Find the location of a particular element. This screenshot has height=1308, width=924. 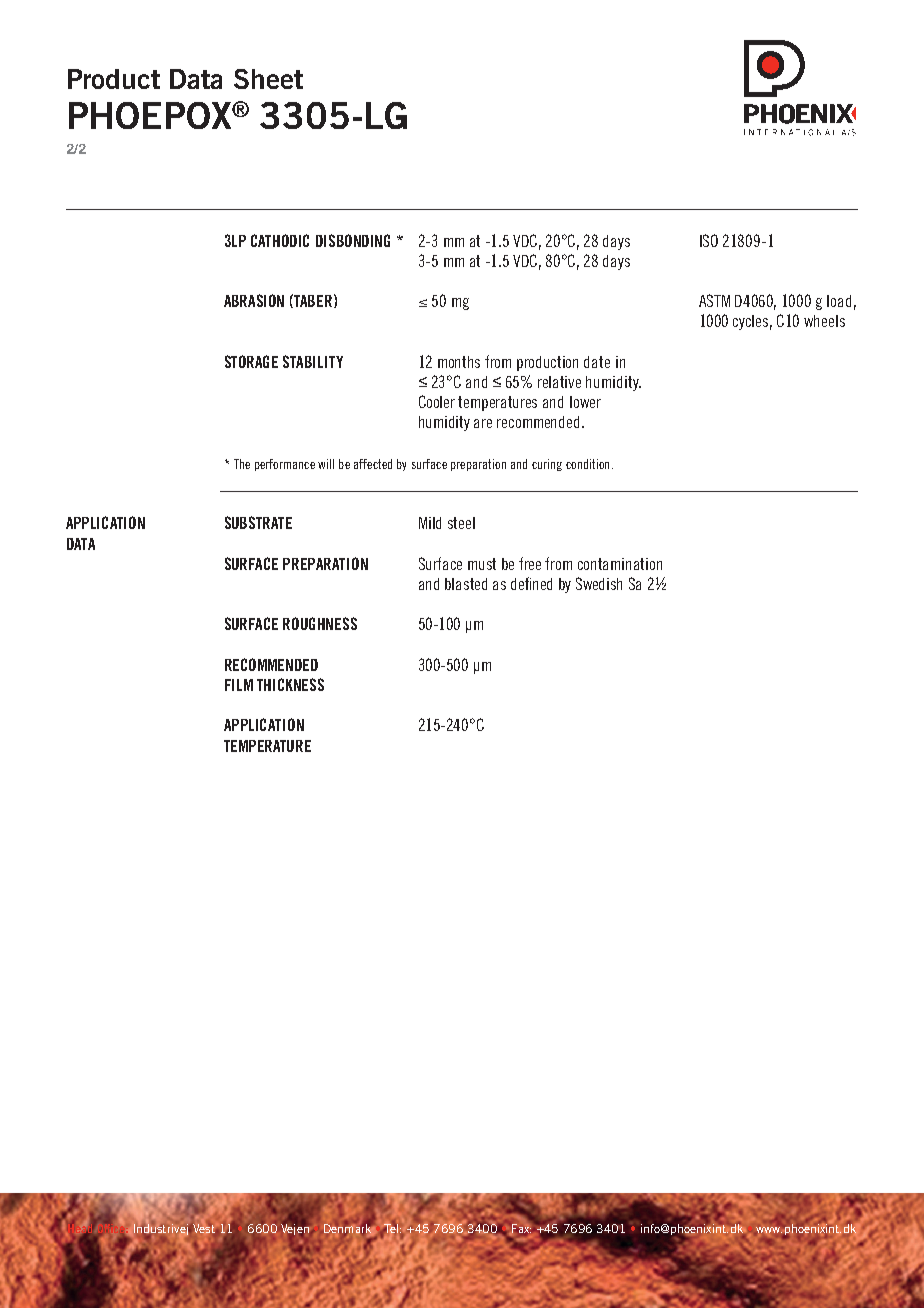

Sheet is located at coordinates (268, 79).
